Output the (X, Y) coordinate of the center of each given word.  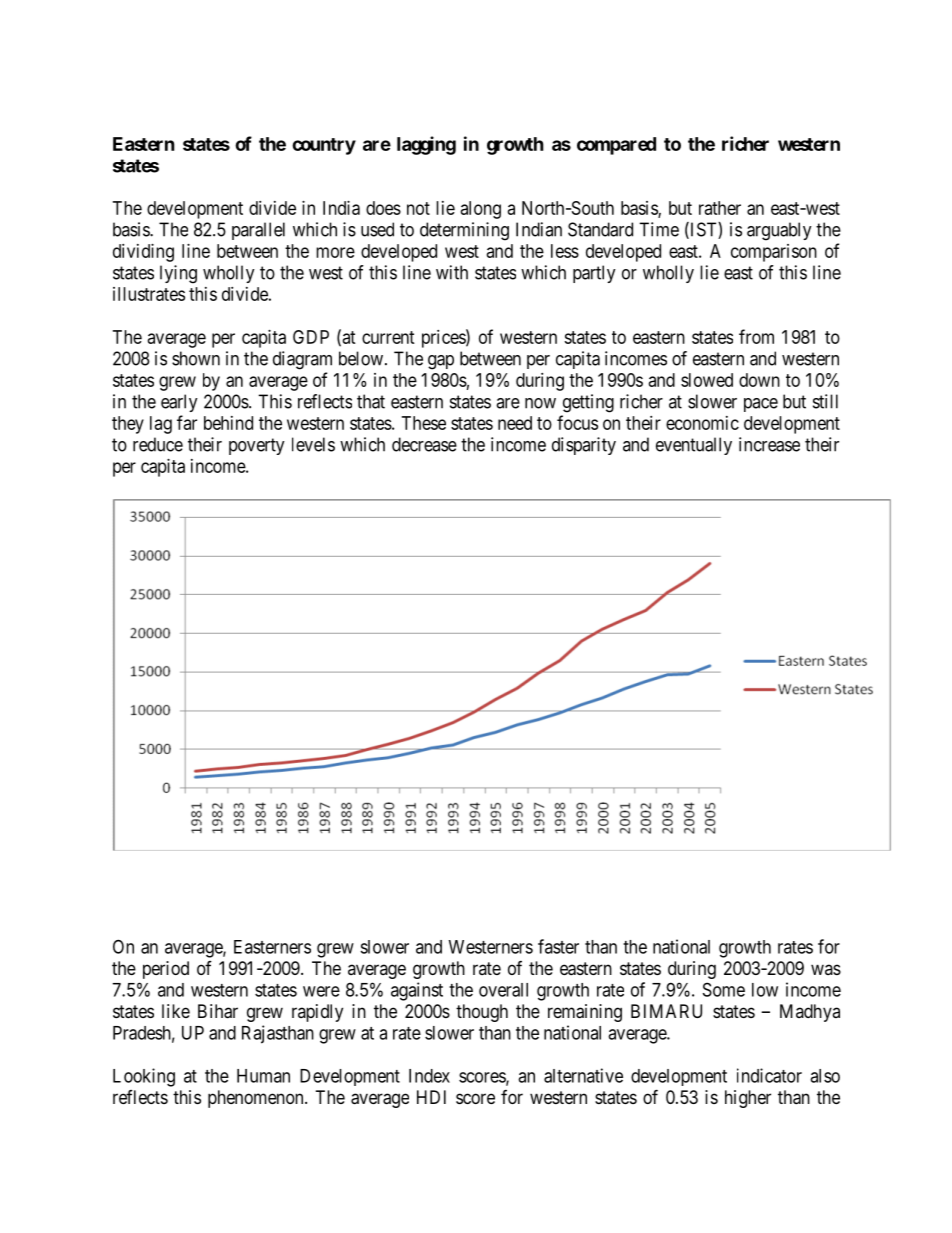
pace (761, 405)
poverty (257, 446)
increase (769, 444)
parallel (258, 231)
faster (558, 946)
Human (263, 1076)
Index (429, 1076)
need (515, 423)
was (826, 969)
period (166, 970)
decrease (424, 444)
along (481, 210)
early (179, 403)
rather (720, 208)
